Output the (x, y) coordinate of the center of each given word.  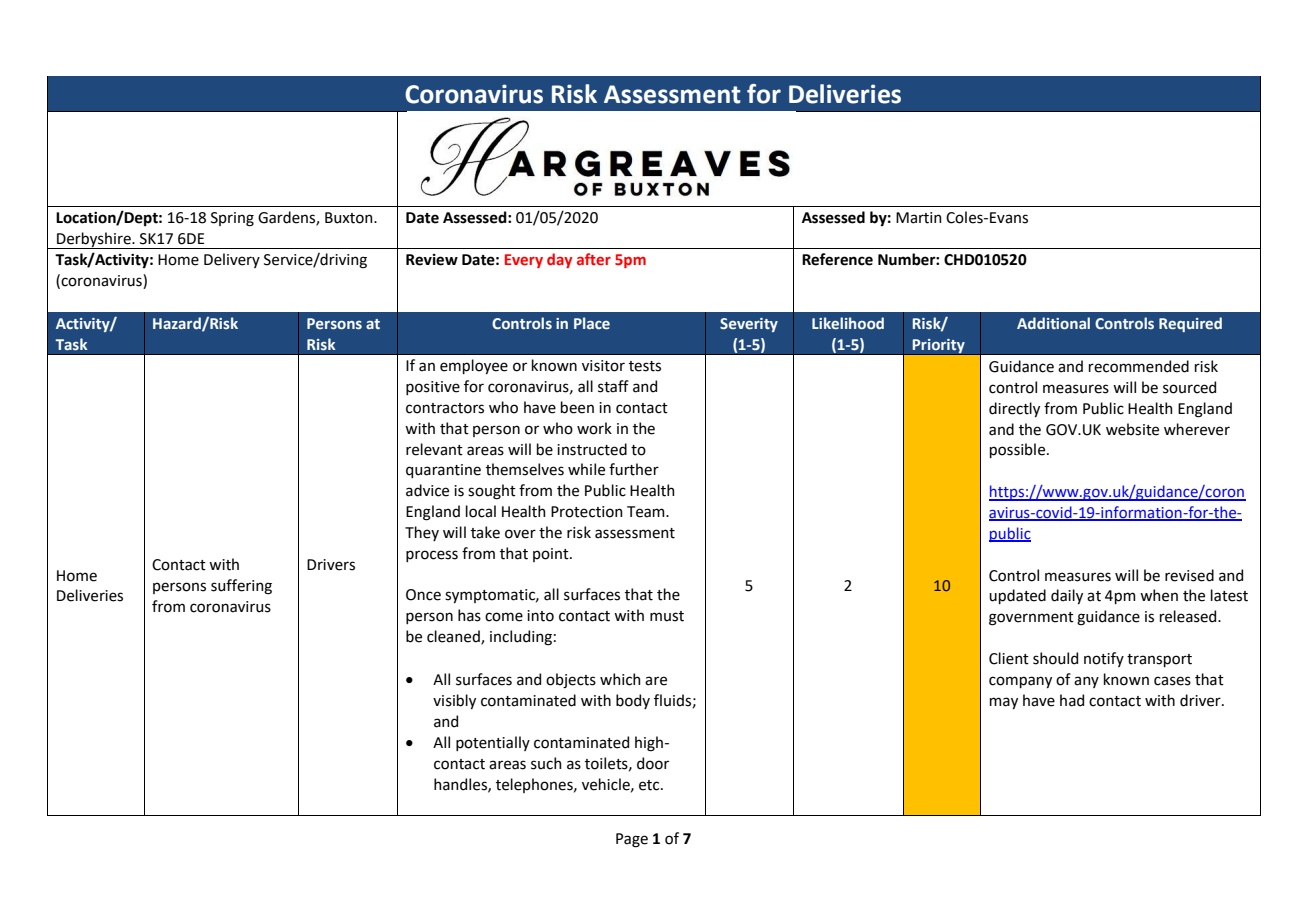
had (1072, 700)
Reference (837, 259)
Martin (919, 218)
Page (632, 840)
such (546, 763)
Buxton (350, 218)
